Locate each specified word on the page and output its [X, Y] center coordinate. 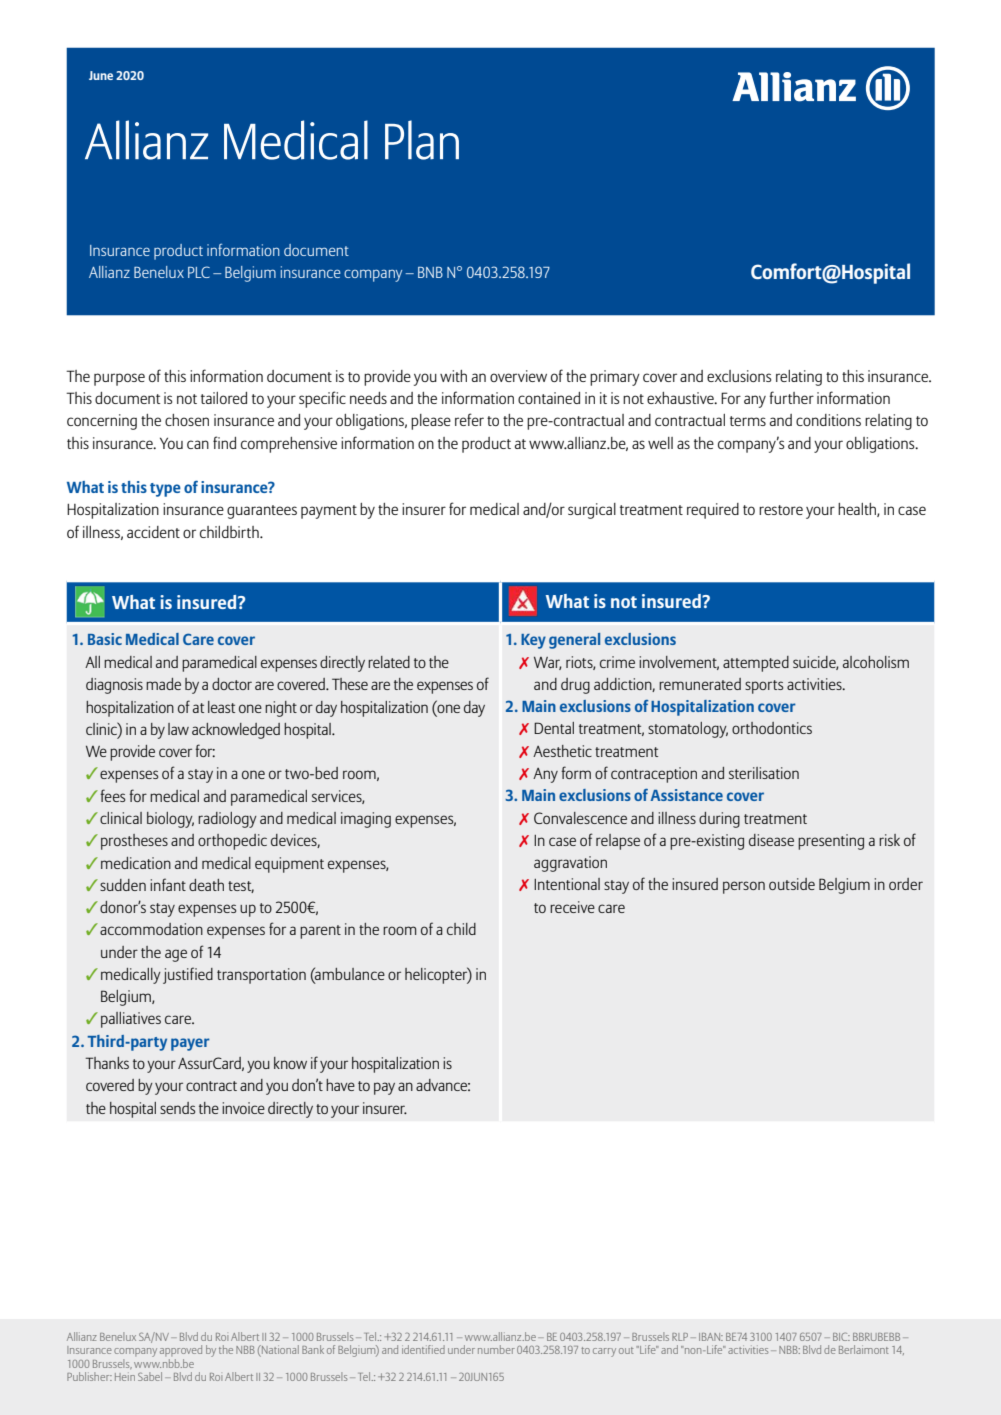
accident [153, 532]
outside [792, 884]
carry [604, 1352]
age [176, 955]
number [496, 1349]
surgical [592, 511]
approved [181, 1350]
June [101, 75]
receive [572, 907]
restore [781, 510]
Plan [422, 140]
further [791, 397]
